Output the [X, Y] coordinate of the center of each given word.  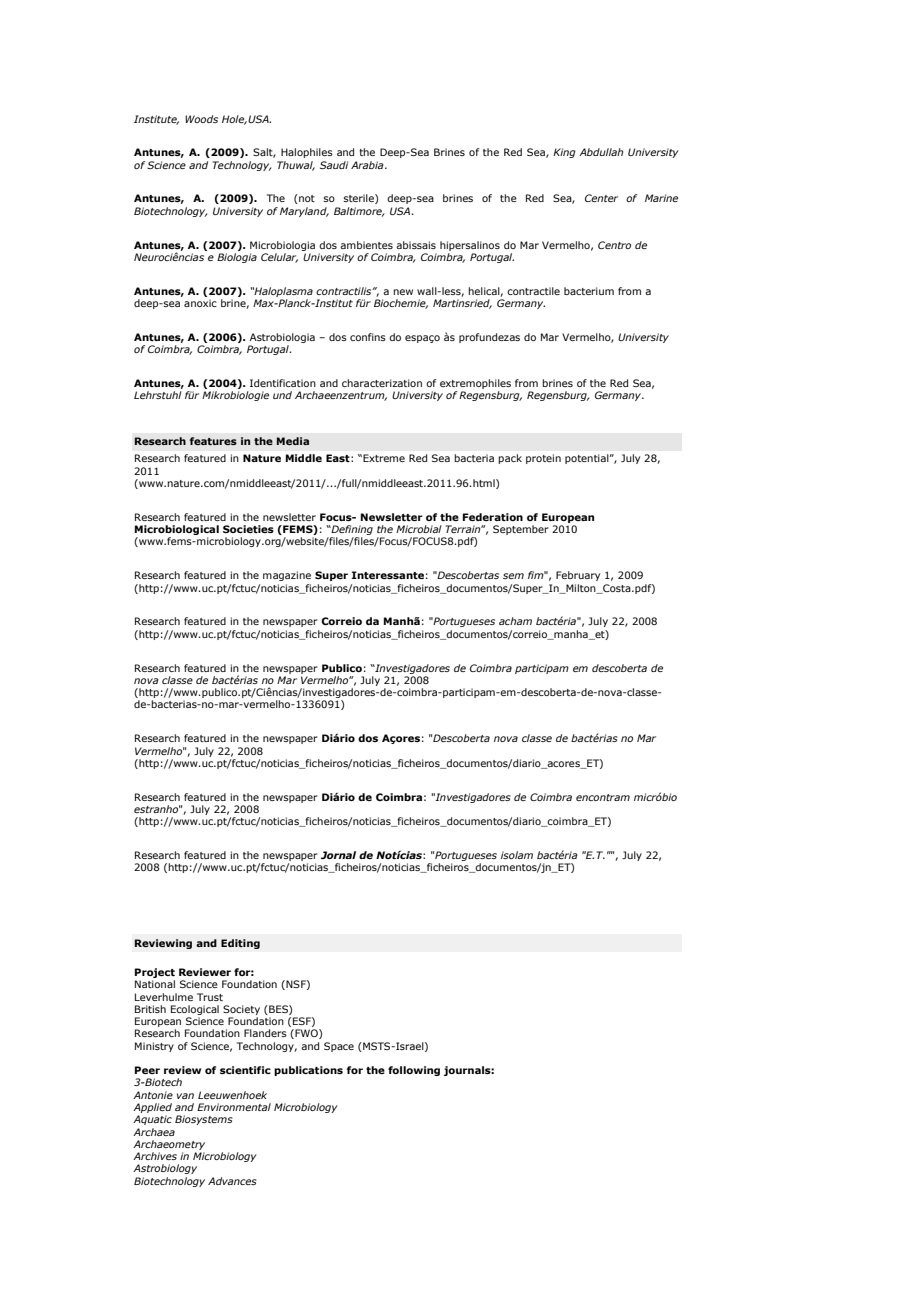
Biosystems [204, 1120]
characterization [382, 383]
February [578, 576]
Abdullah [601, 152]
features [213, 441]
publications [308, 1071]
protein [543, 459]
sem [513, 576]
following [414, 1071]
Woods [201, 119]
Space [339, 1047]
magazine [287, 576]
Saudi [334, 165]
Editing [240, 944]
